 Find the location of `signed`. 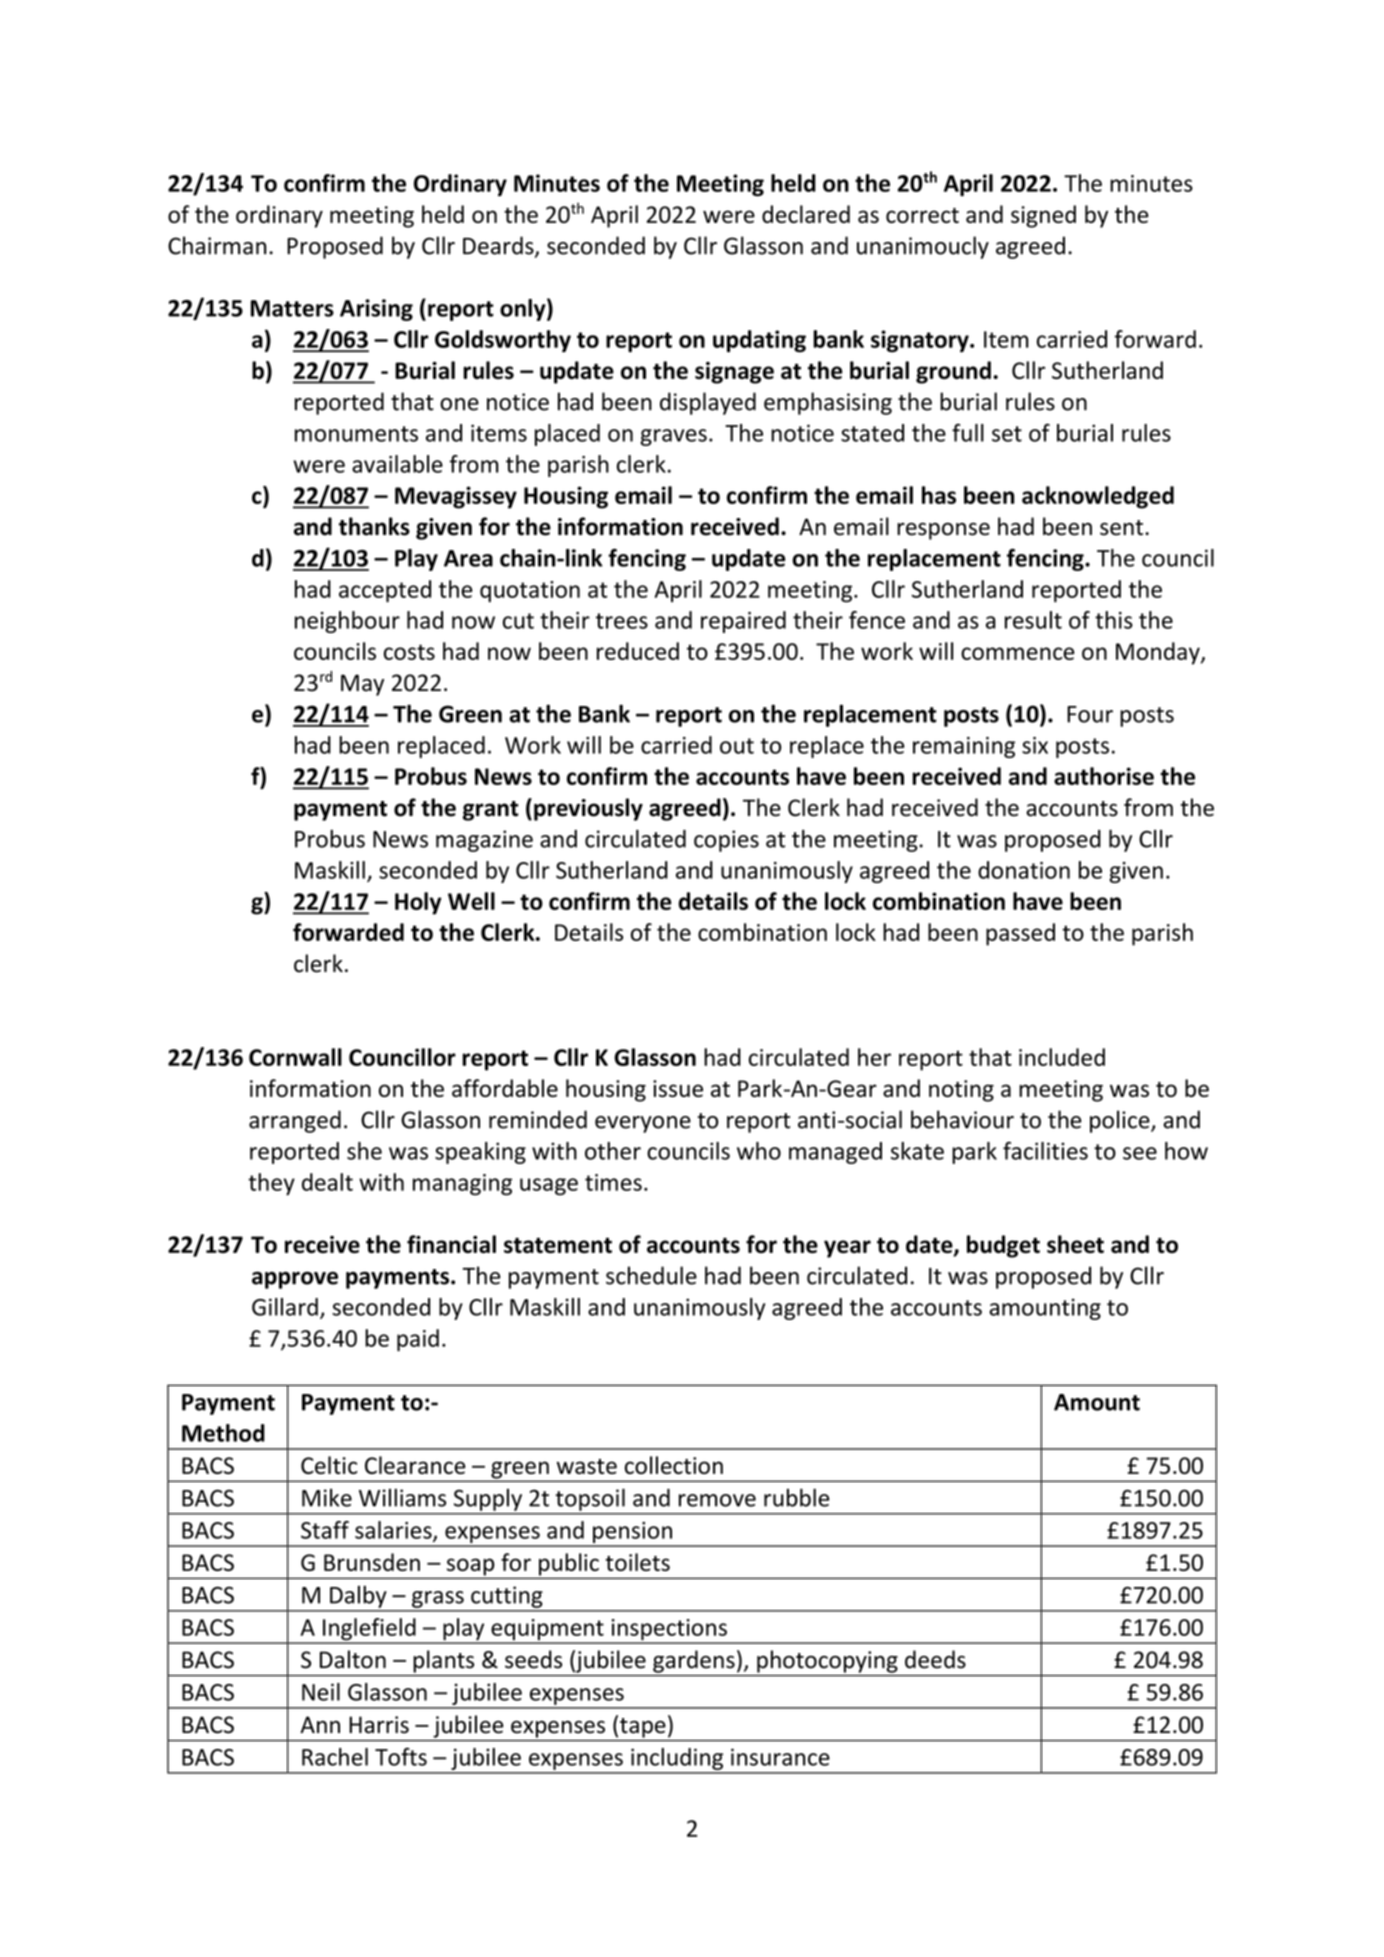

signed is located at coordinates (1043, 216).
